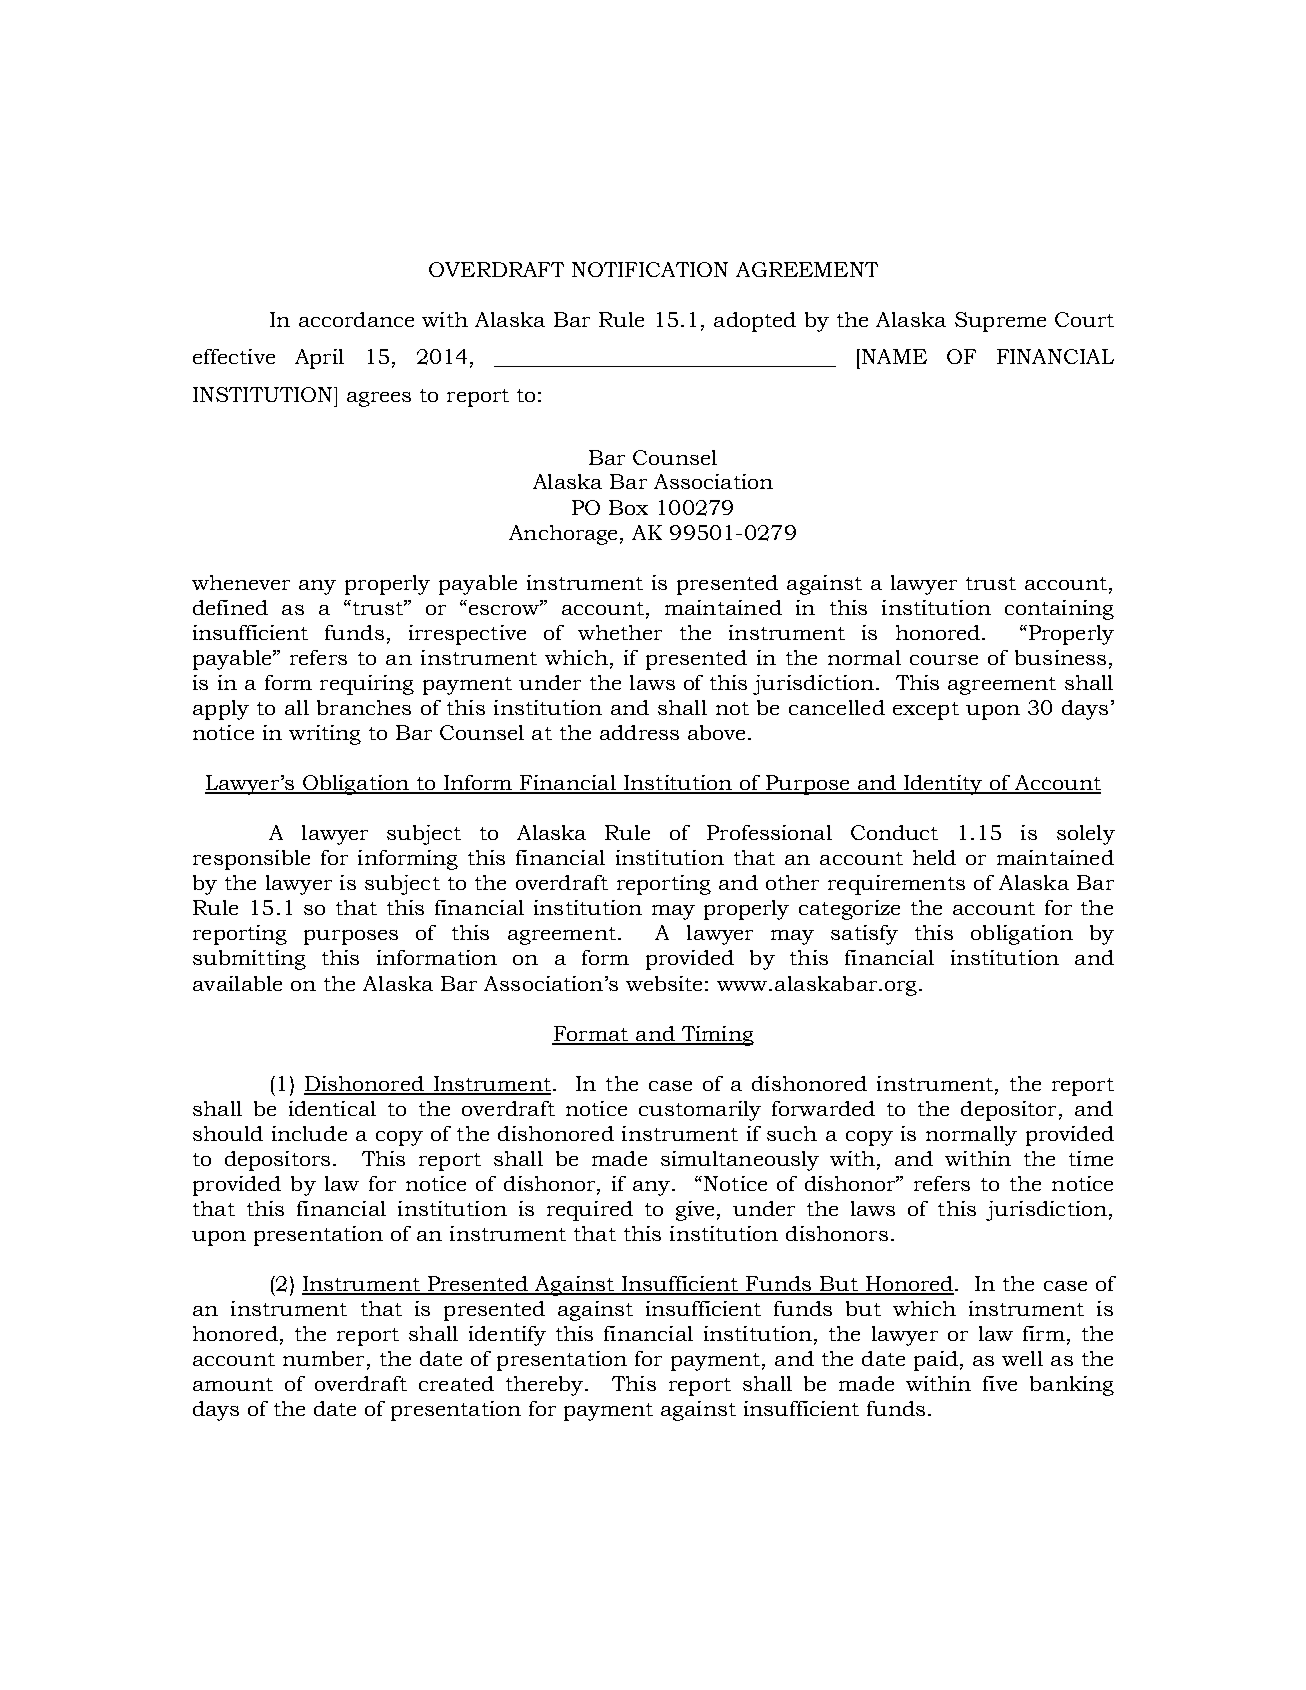 The image size is (1306, 1690). What do you see at coordinates (546, 1386) in the document?
I see `thereby` at bounding box center [546, 1386].
